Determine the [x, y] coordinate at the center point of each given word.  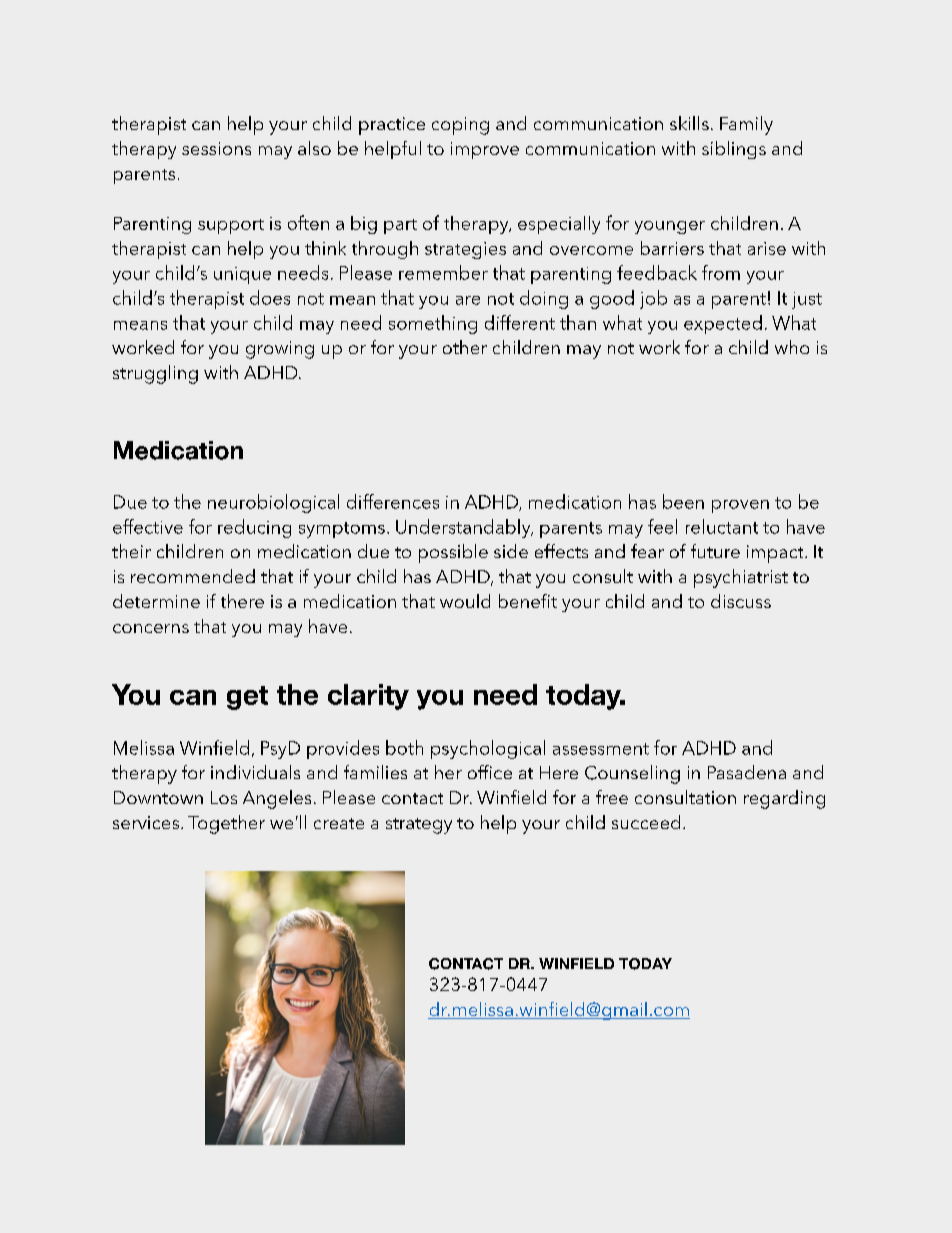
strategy [419, 826]
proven [740, 506]
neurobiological [273, 503]
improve [485, 150]
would [465, 601]
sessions [216, 148]
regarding [784, 799]
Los [224, 797]
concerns [151, 628]
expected [723, 324]
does [270, 297]
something [433, 324]
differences [393, 501]
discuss [741, 601]
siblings [734, 150]
